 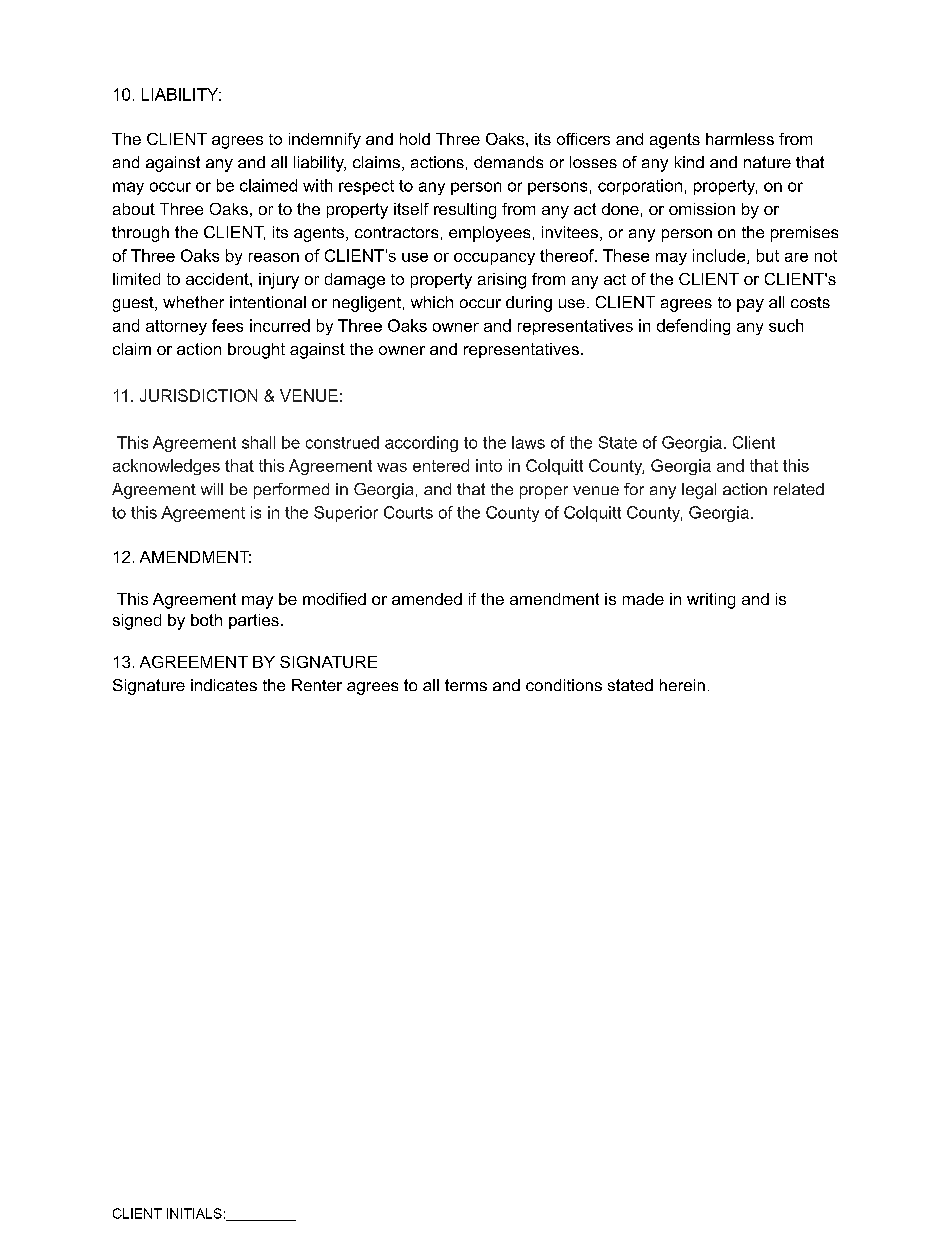 What do you see at coordinates (198, 395) in the screenshot?
I see `JURISDICTION` at bounding box center [198, 395].
